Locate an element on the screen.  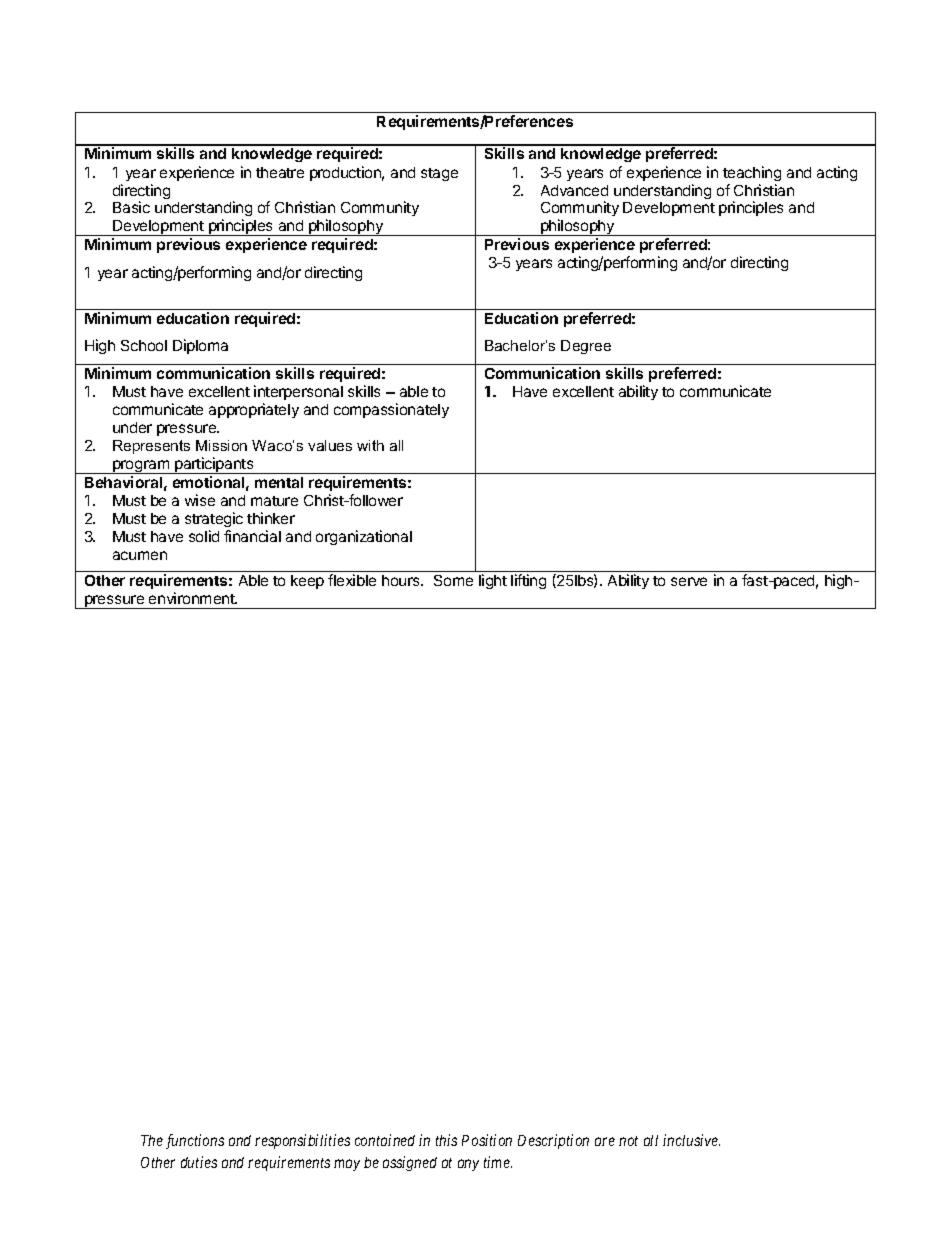
keep is located at coordinates (307, 582).
